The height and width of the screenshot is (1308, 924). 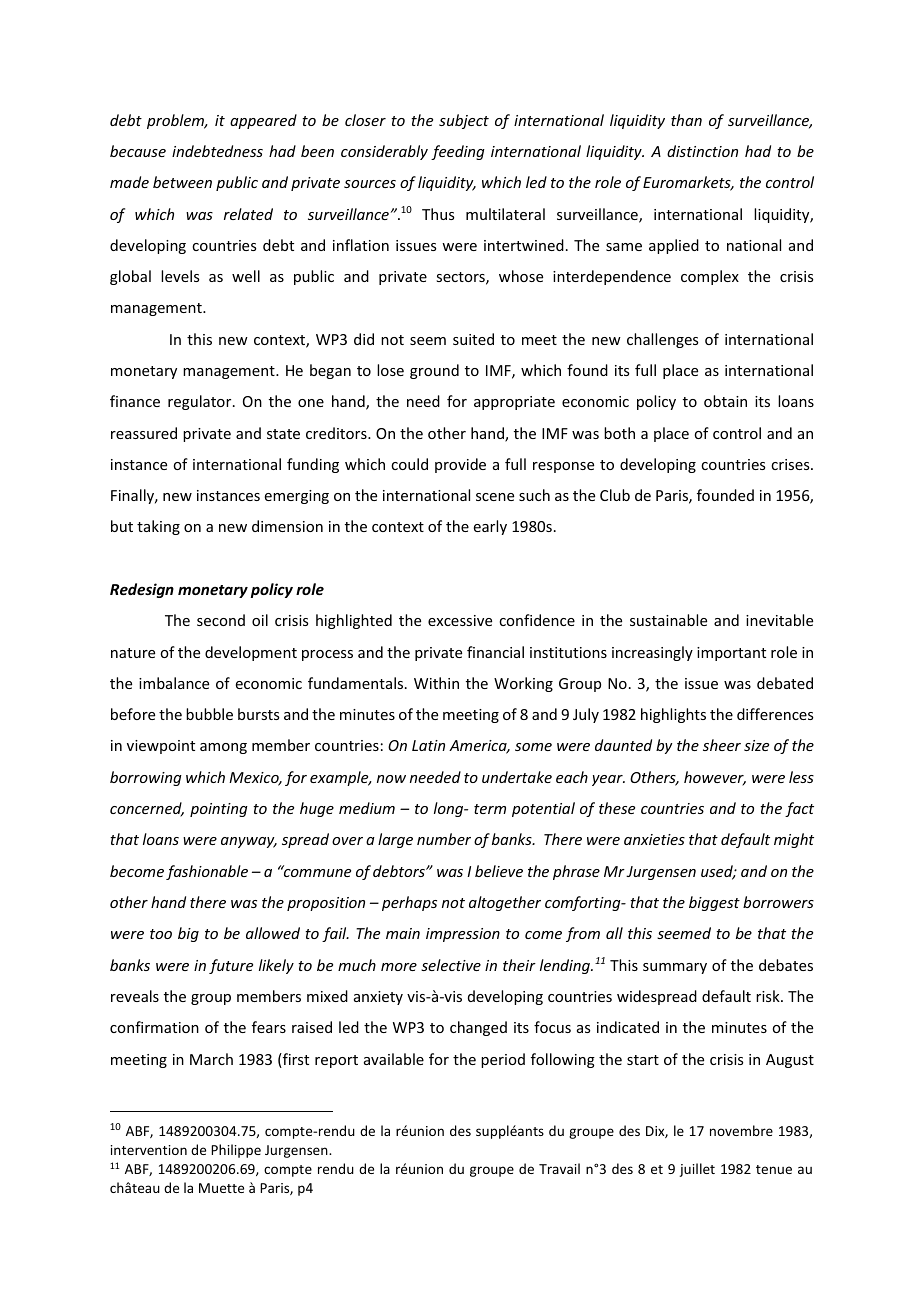 I want to click on distinction, so click(x=702, y=151).
